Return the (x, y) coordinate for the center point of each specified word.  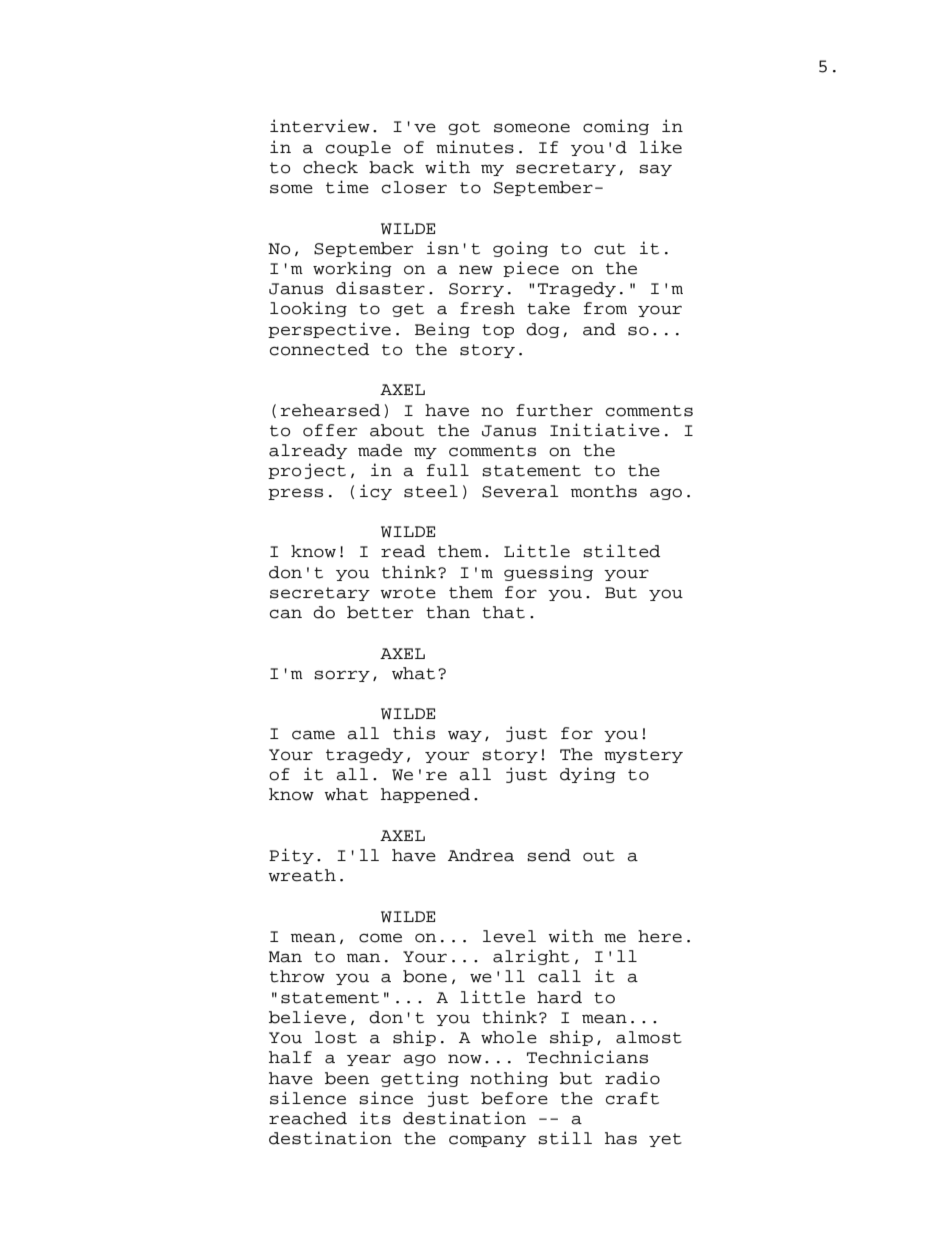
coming (616, 127)
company (487, 1141)
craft (632, 1098)
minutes (475, 147)
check (330, 167)
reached (308, 1118)
